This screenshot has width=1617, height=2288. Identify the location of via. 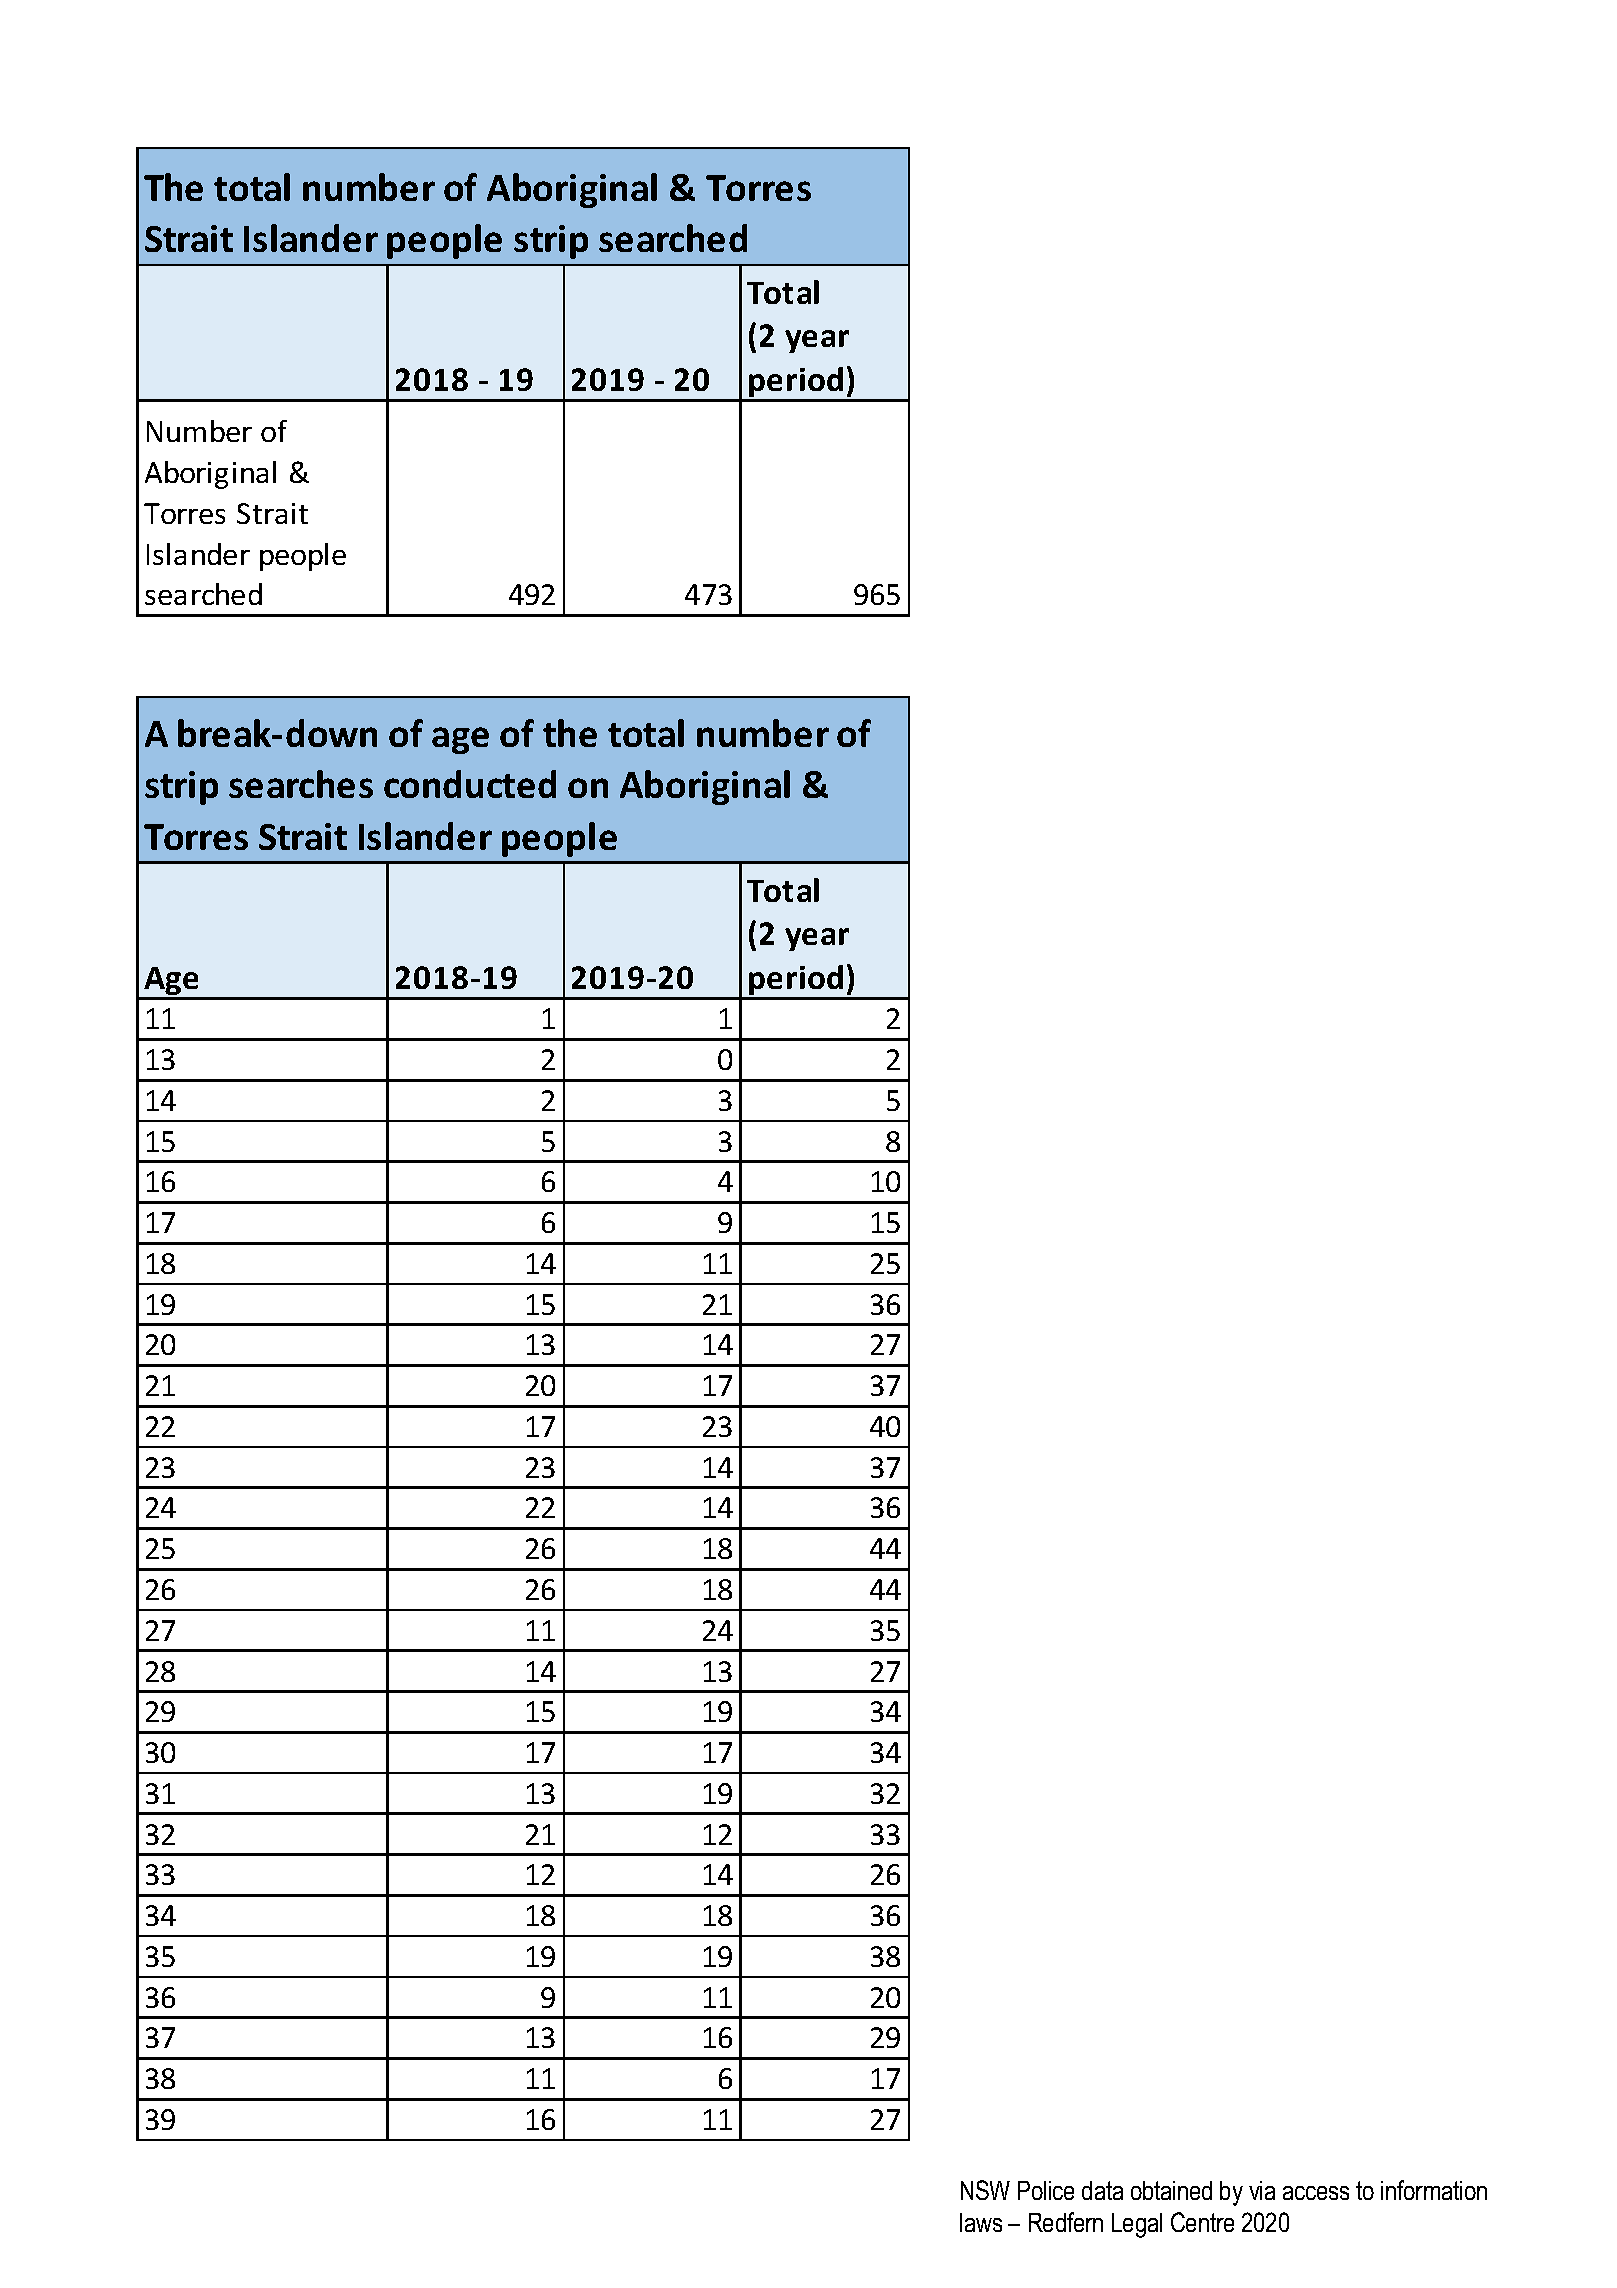
(1262, 2190).
